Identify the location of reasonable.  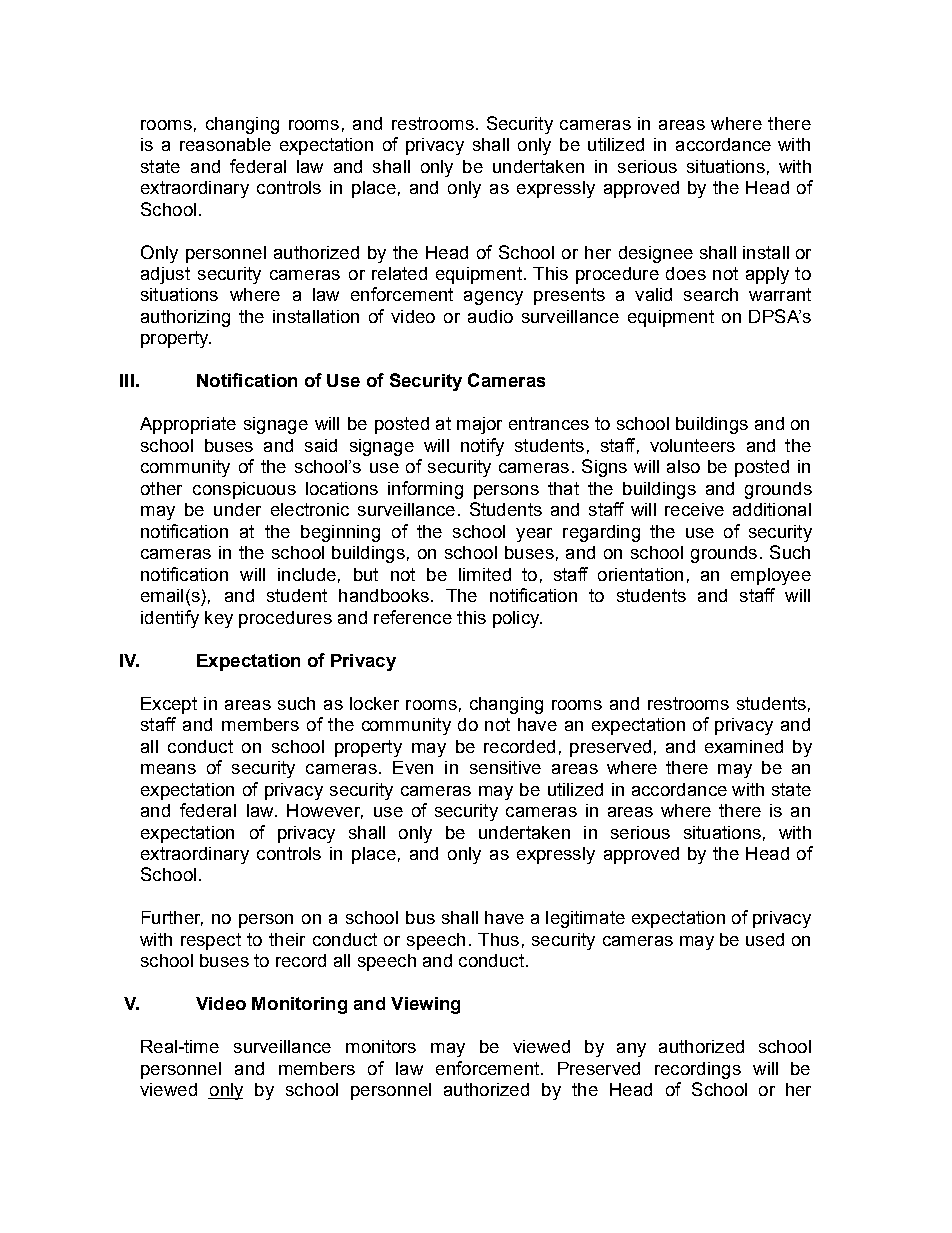
(225, 144).
